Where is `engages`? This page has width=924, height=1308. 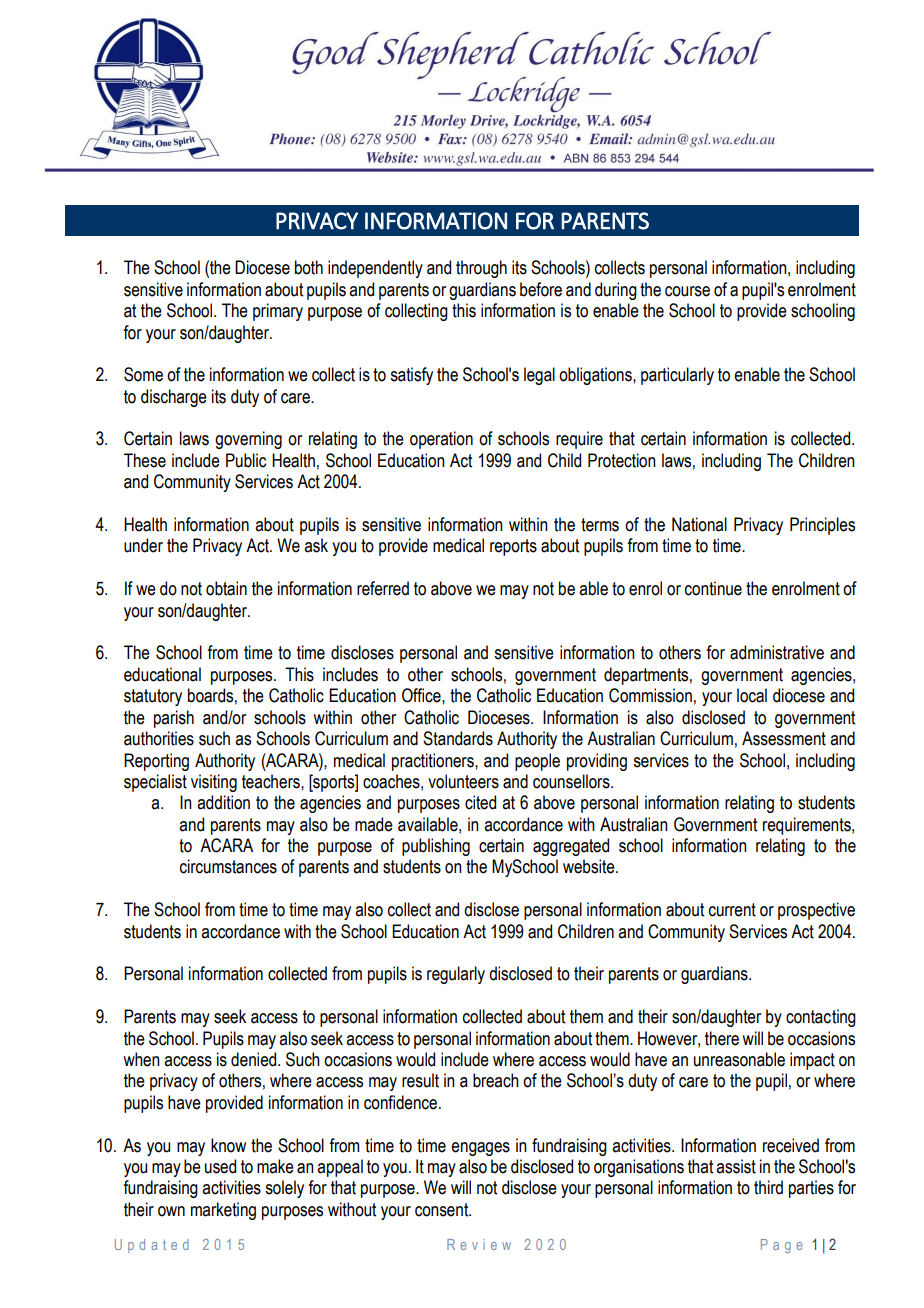 engages is located at coordinates (480, 1149).
